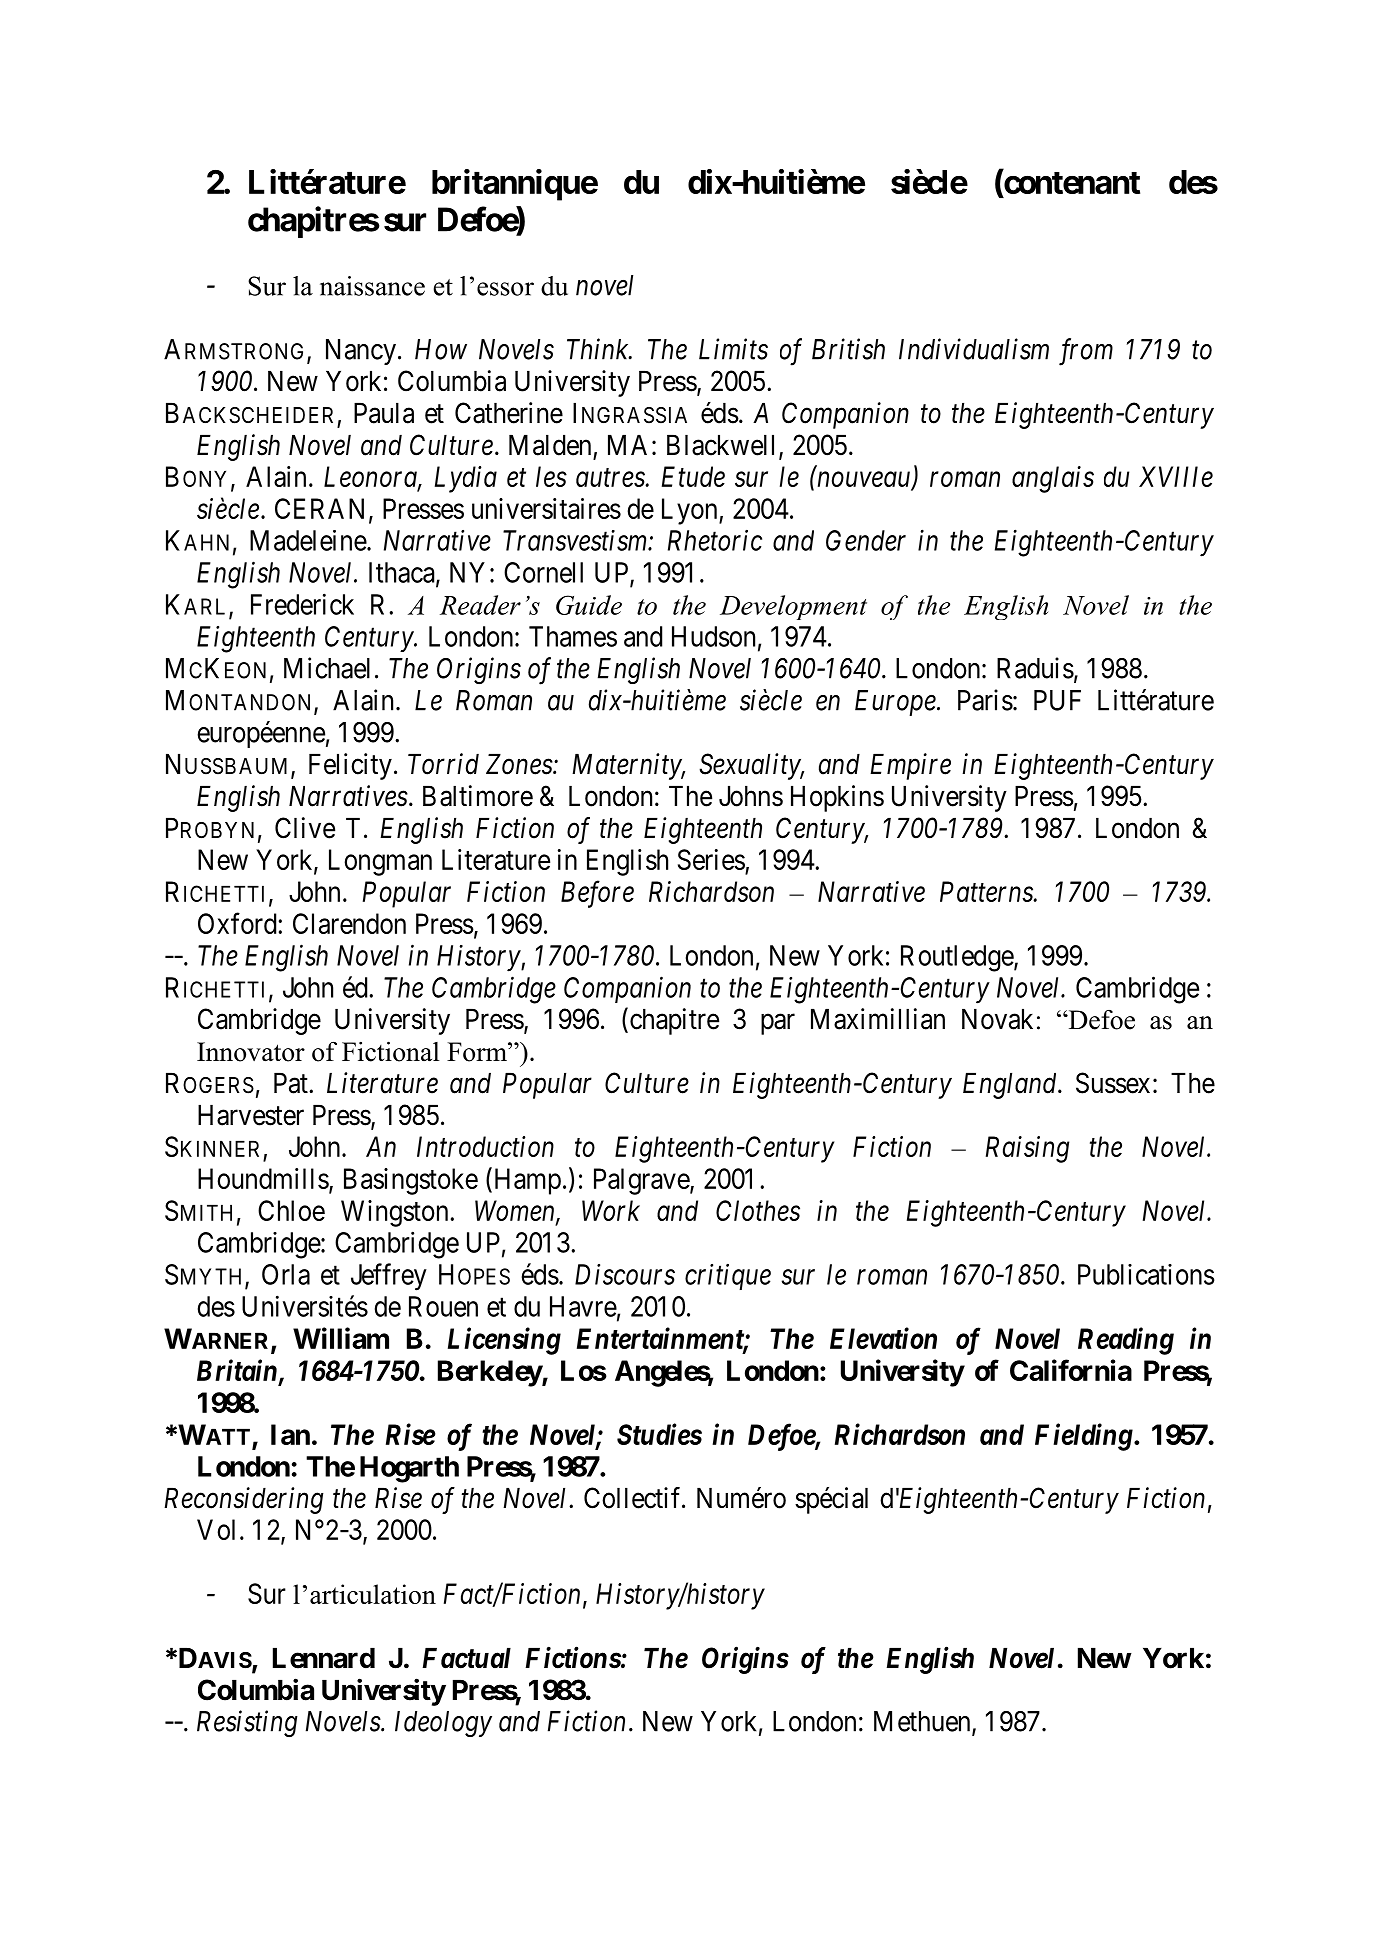  What do you see at coordinates (878, 1019) in the screenshot?
I see `Maximillian` at bounding box center [878, 1019].
